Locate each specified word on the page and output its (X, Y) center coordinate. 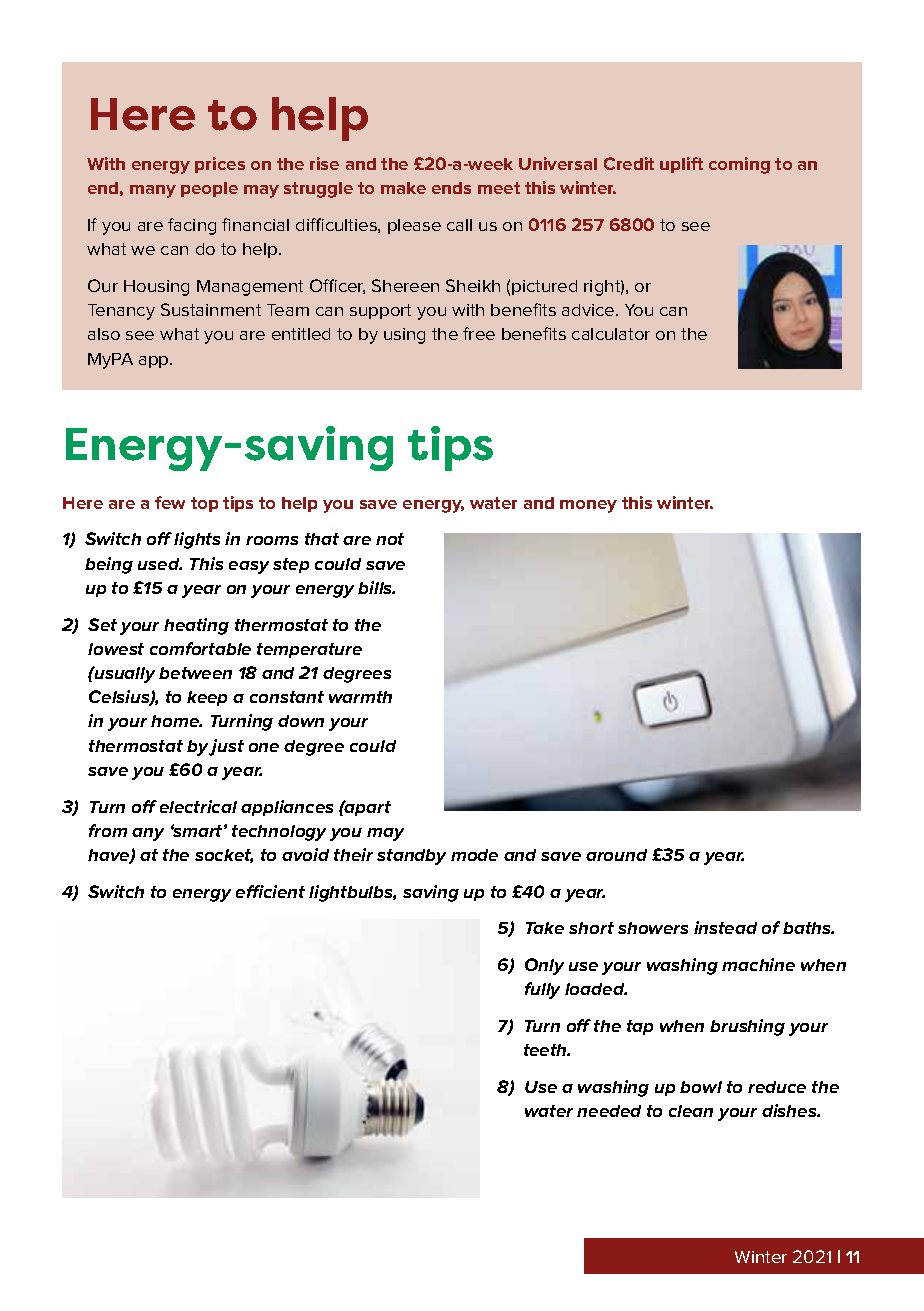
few (170, 502)
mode (474, 855)
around (616, 855)
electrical (198, 806)
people (209, 189)
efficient (270, 891)
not (390, 539)
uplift (681, 165)
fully (542, 990)
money (588, 506)
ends (451, 188)
